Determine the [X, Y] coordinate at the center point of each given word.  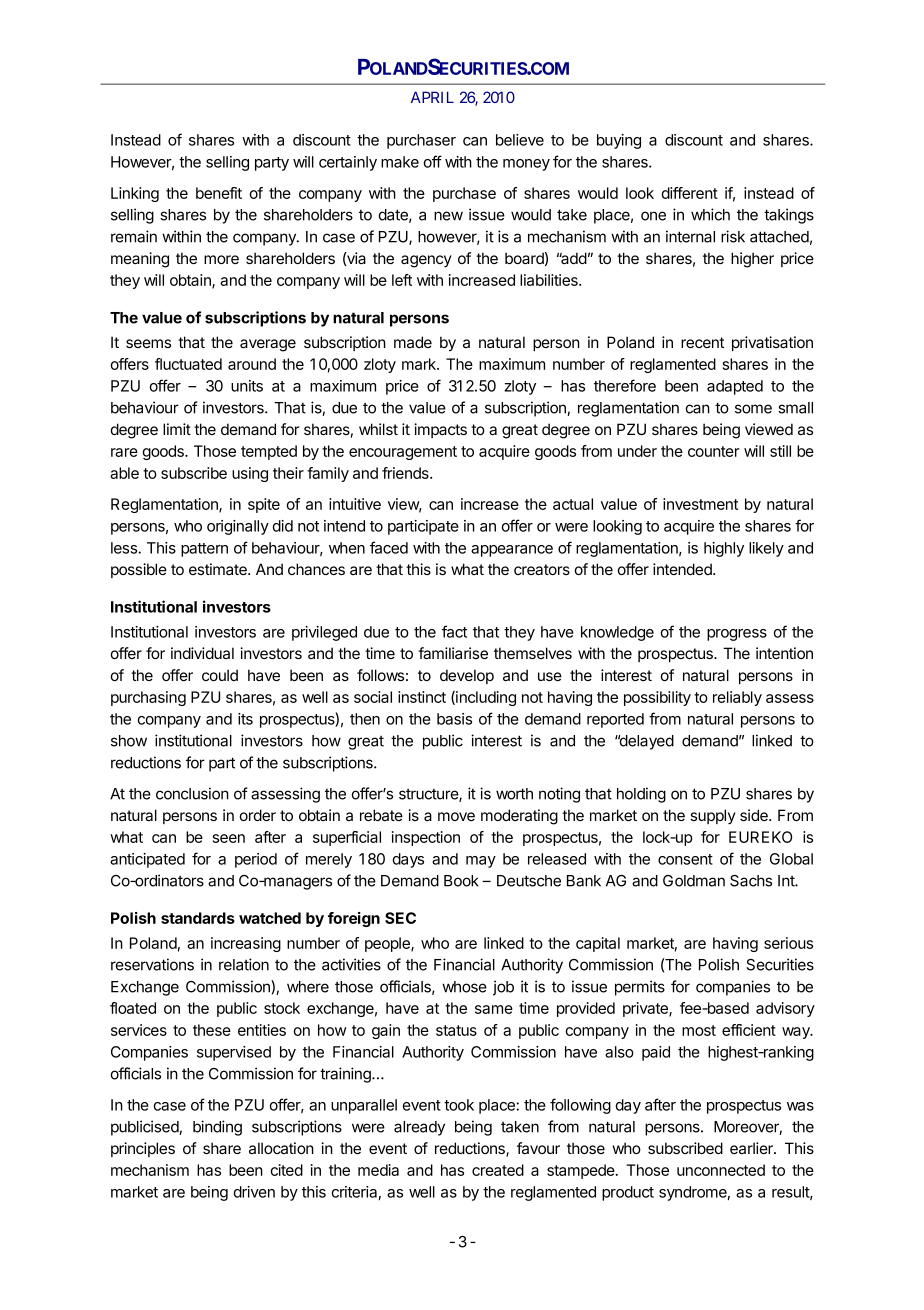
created [498, 1170]
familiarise [453, 653]
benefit [219, 193]
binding [217, 1128]
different [689, 193]
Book [461, 881]
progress [737, 635]
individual [202, 653]
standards [198, 918]
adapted [735, 387]
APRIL [432, 97]
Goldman [694, 881]
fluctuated [188, 364]
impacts [440, 430]
